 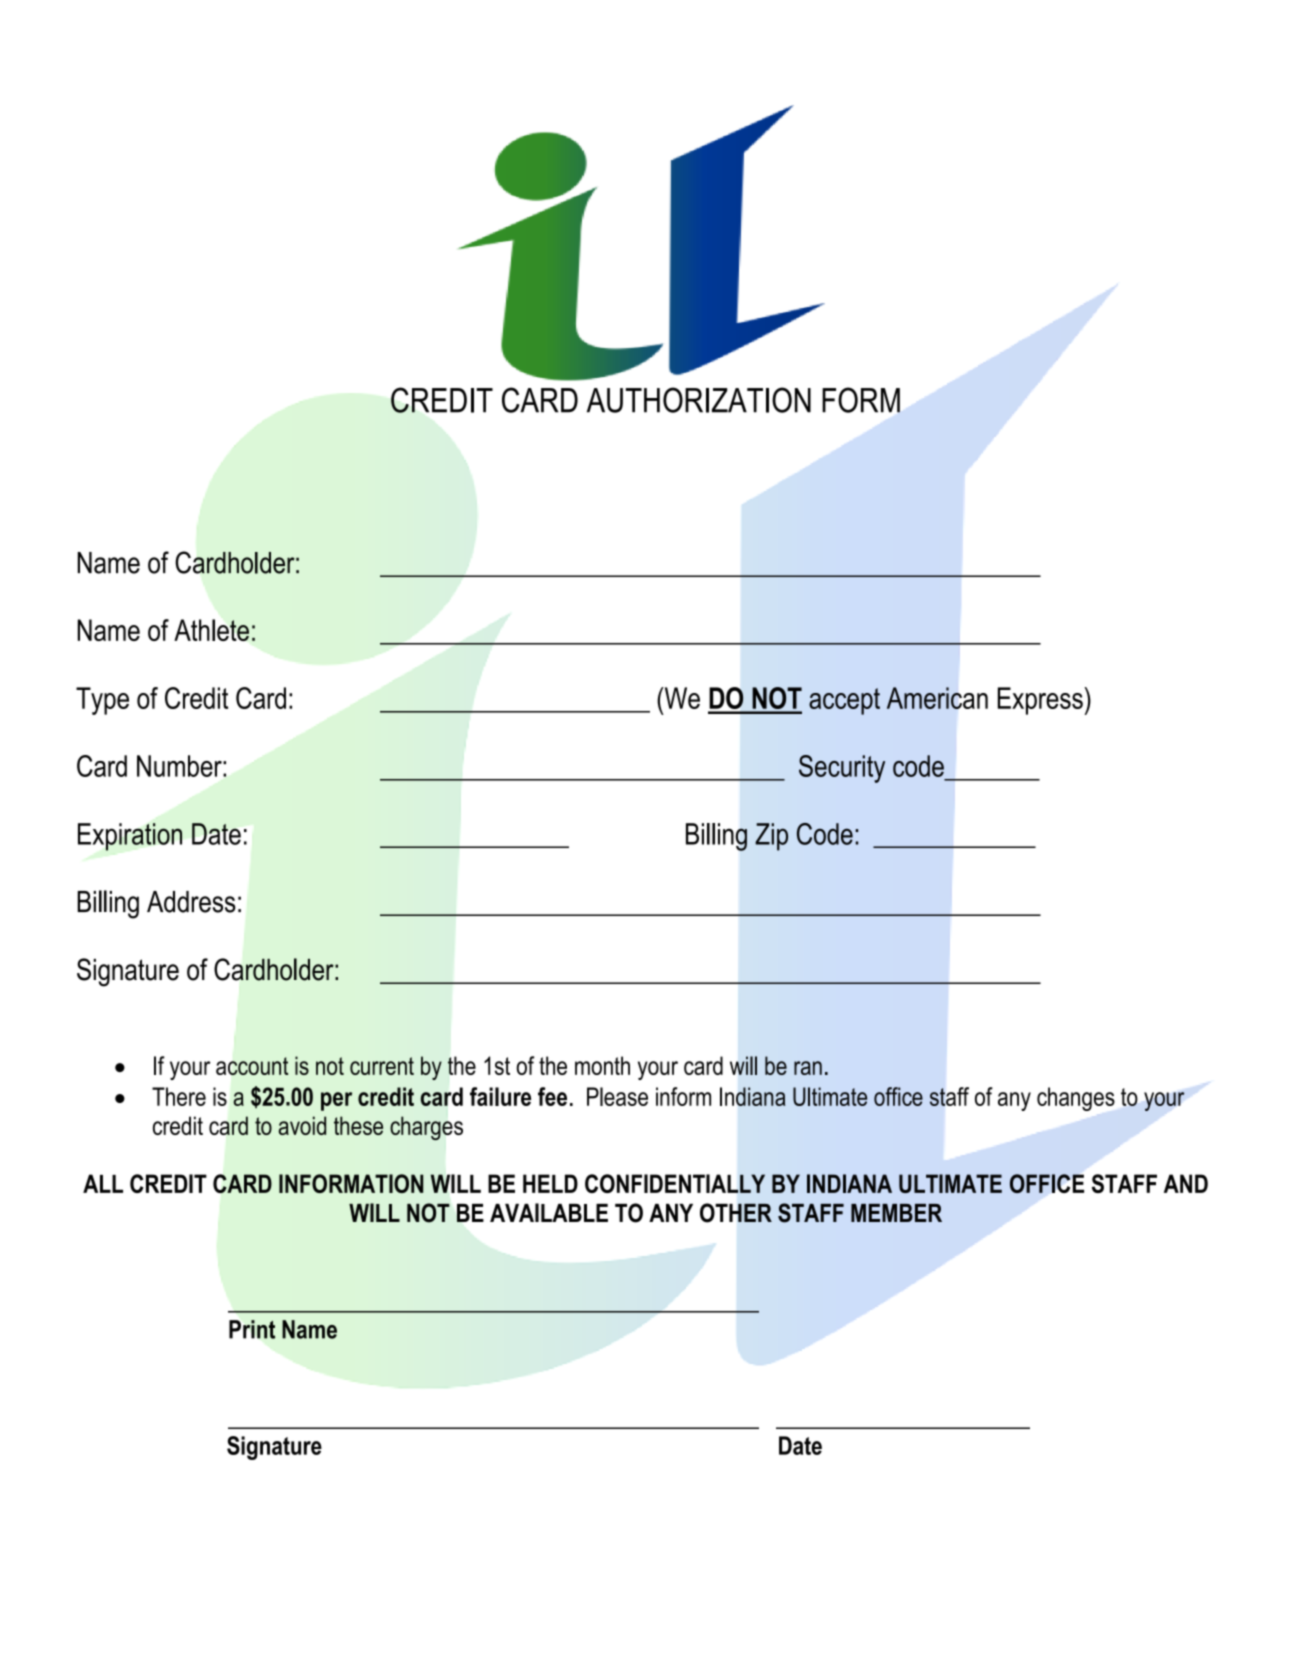 What do you see at coordinates (842, 769) in the screenshot?
I see `Security` at bounding box center [842, 769].
